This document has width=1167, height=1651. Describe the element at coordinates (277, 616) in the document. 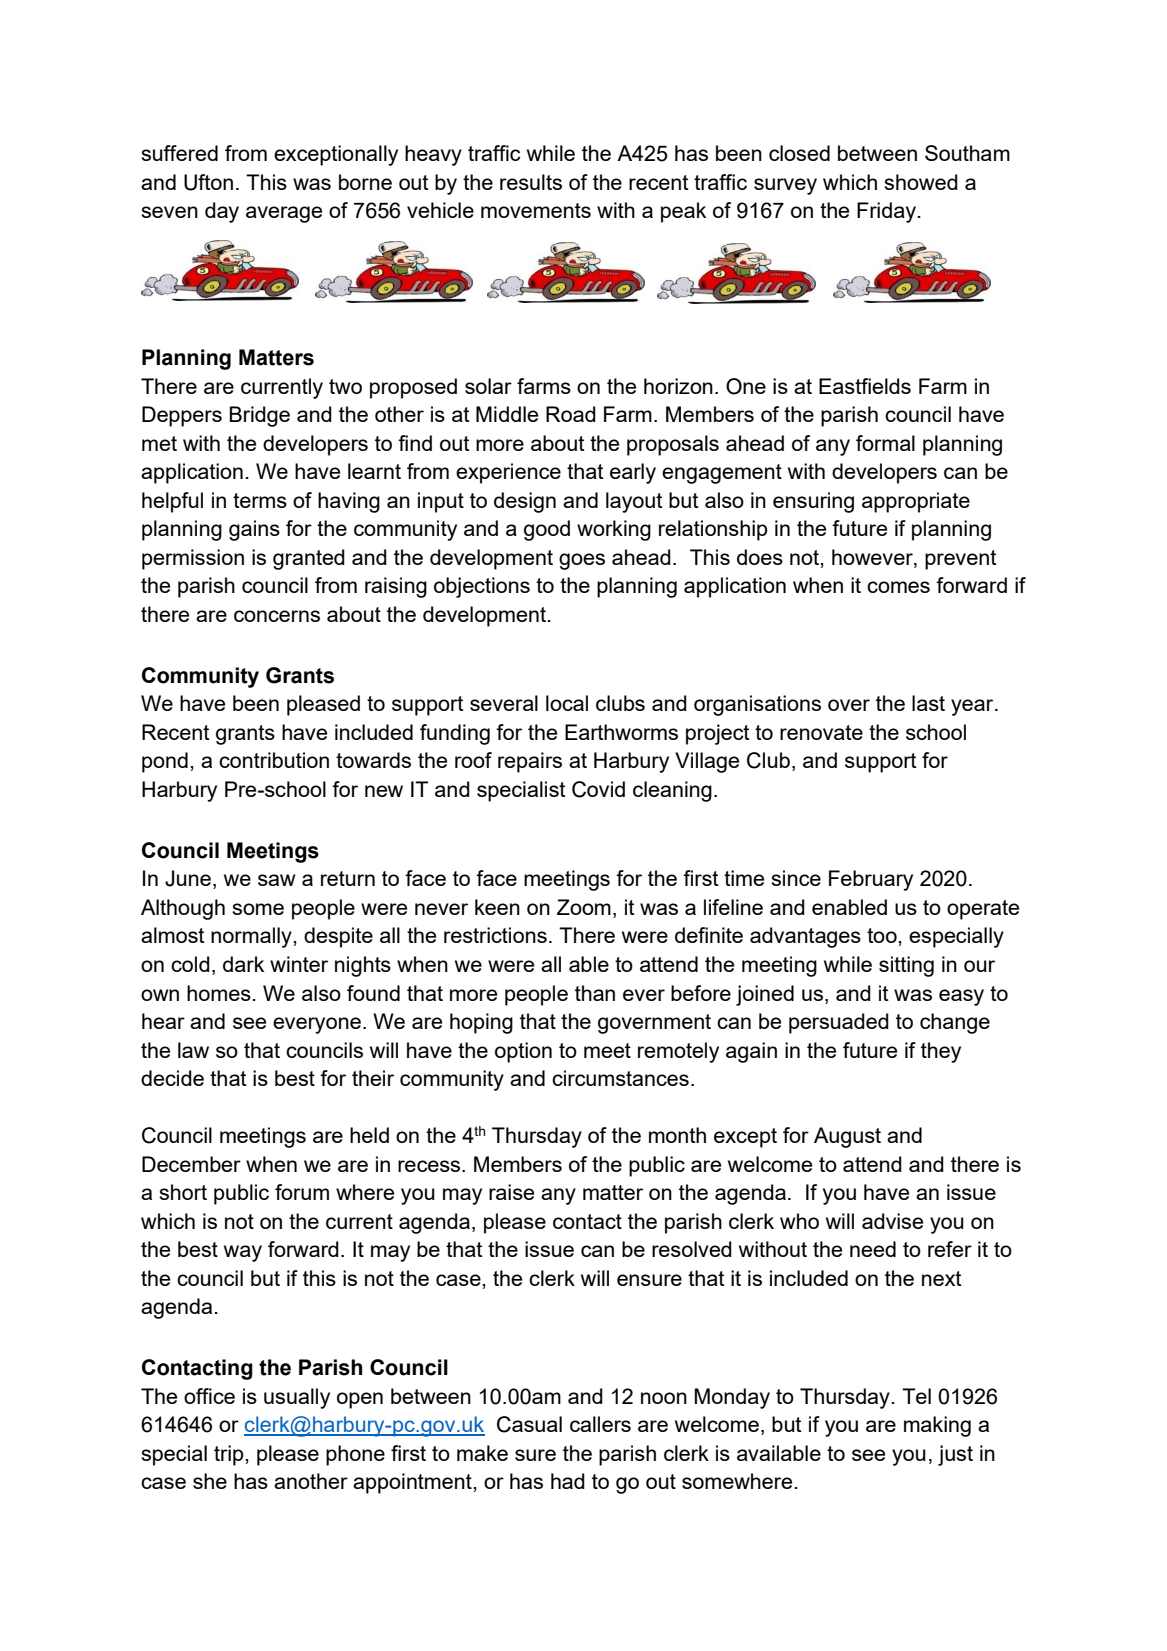

I see `concerns` at that location.
